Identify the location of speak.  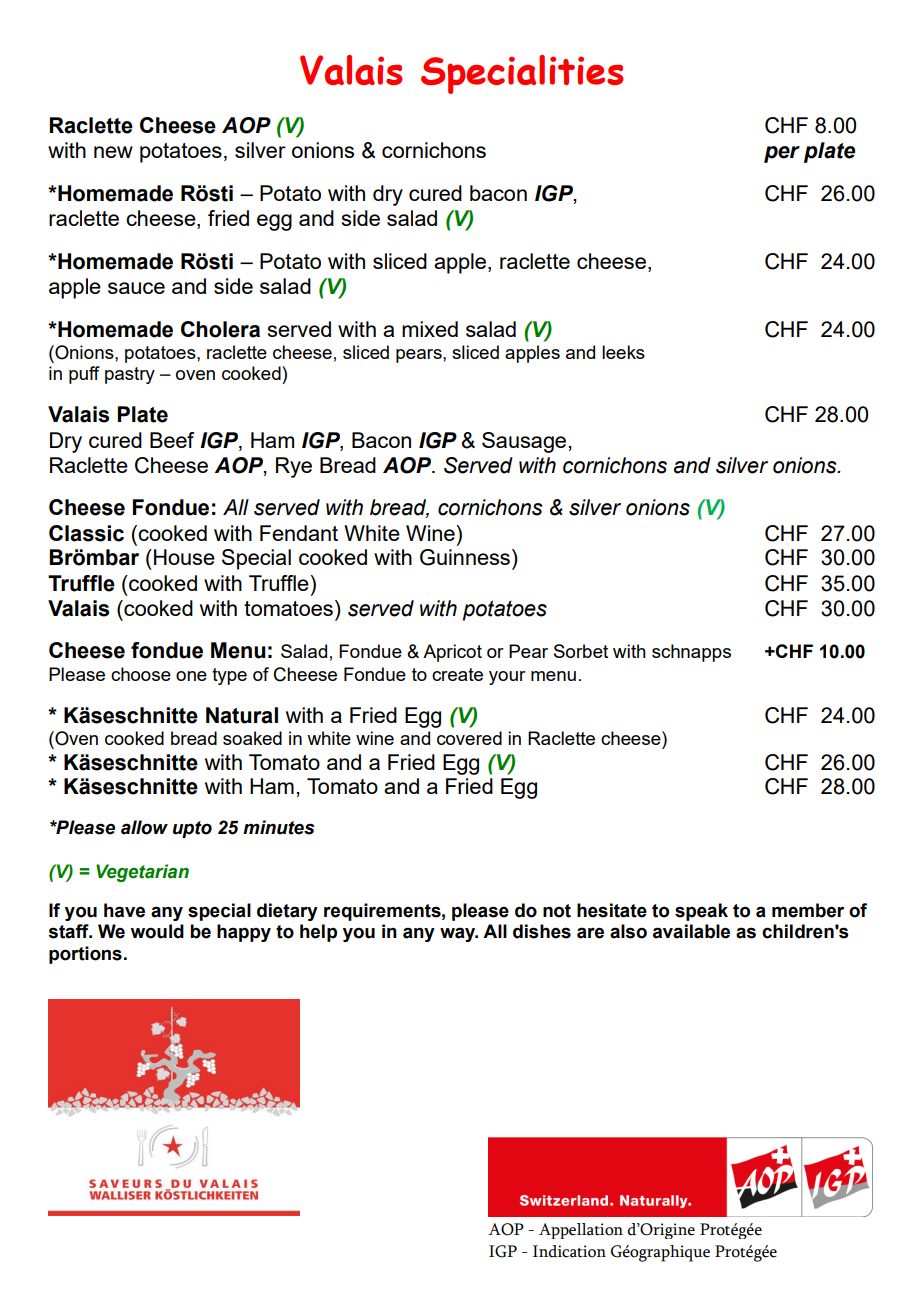
(701, 912).
